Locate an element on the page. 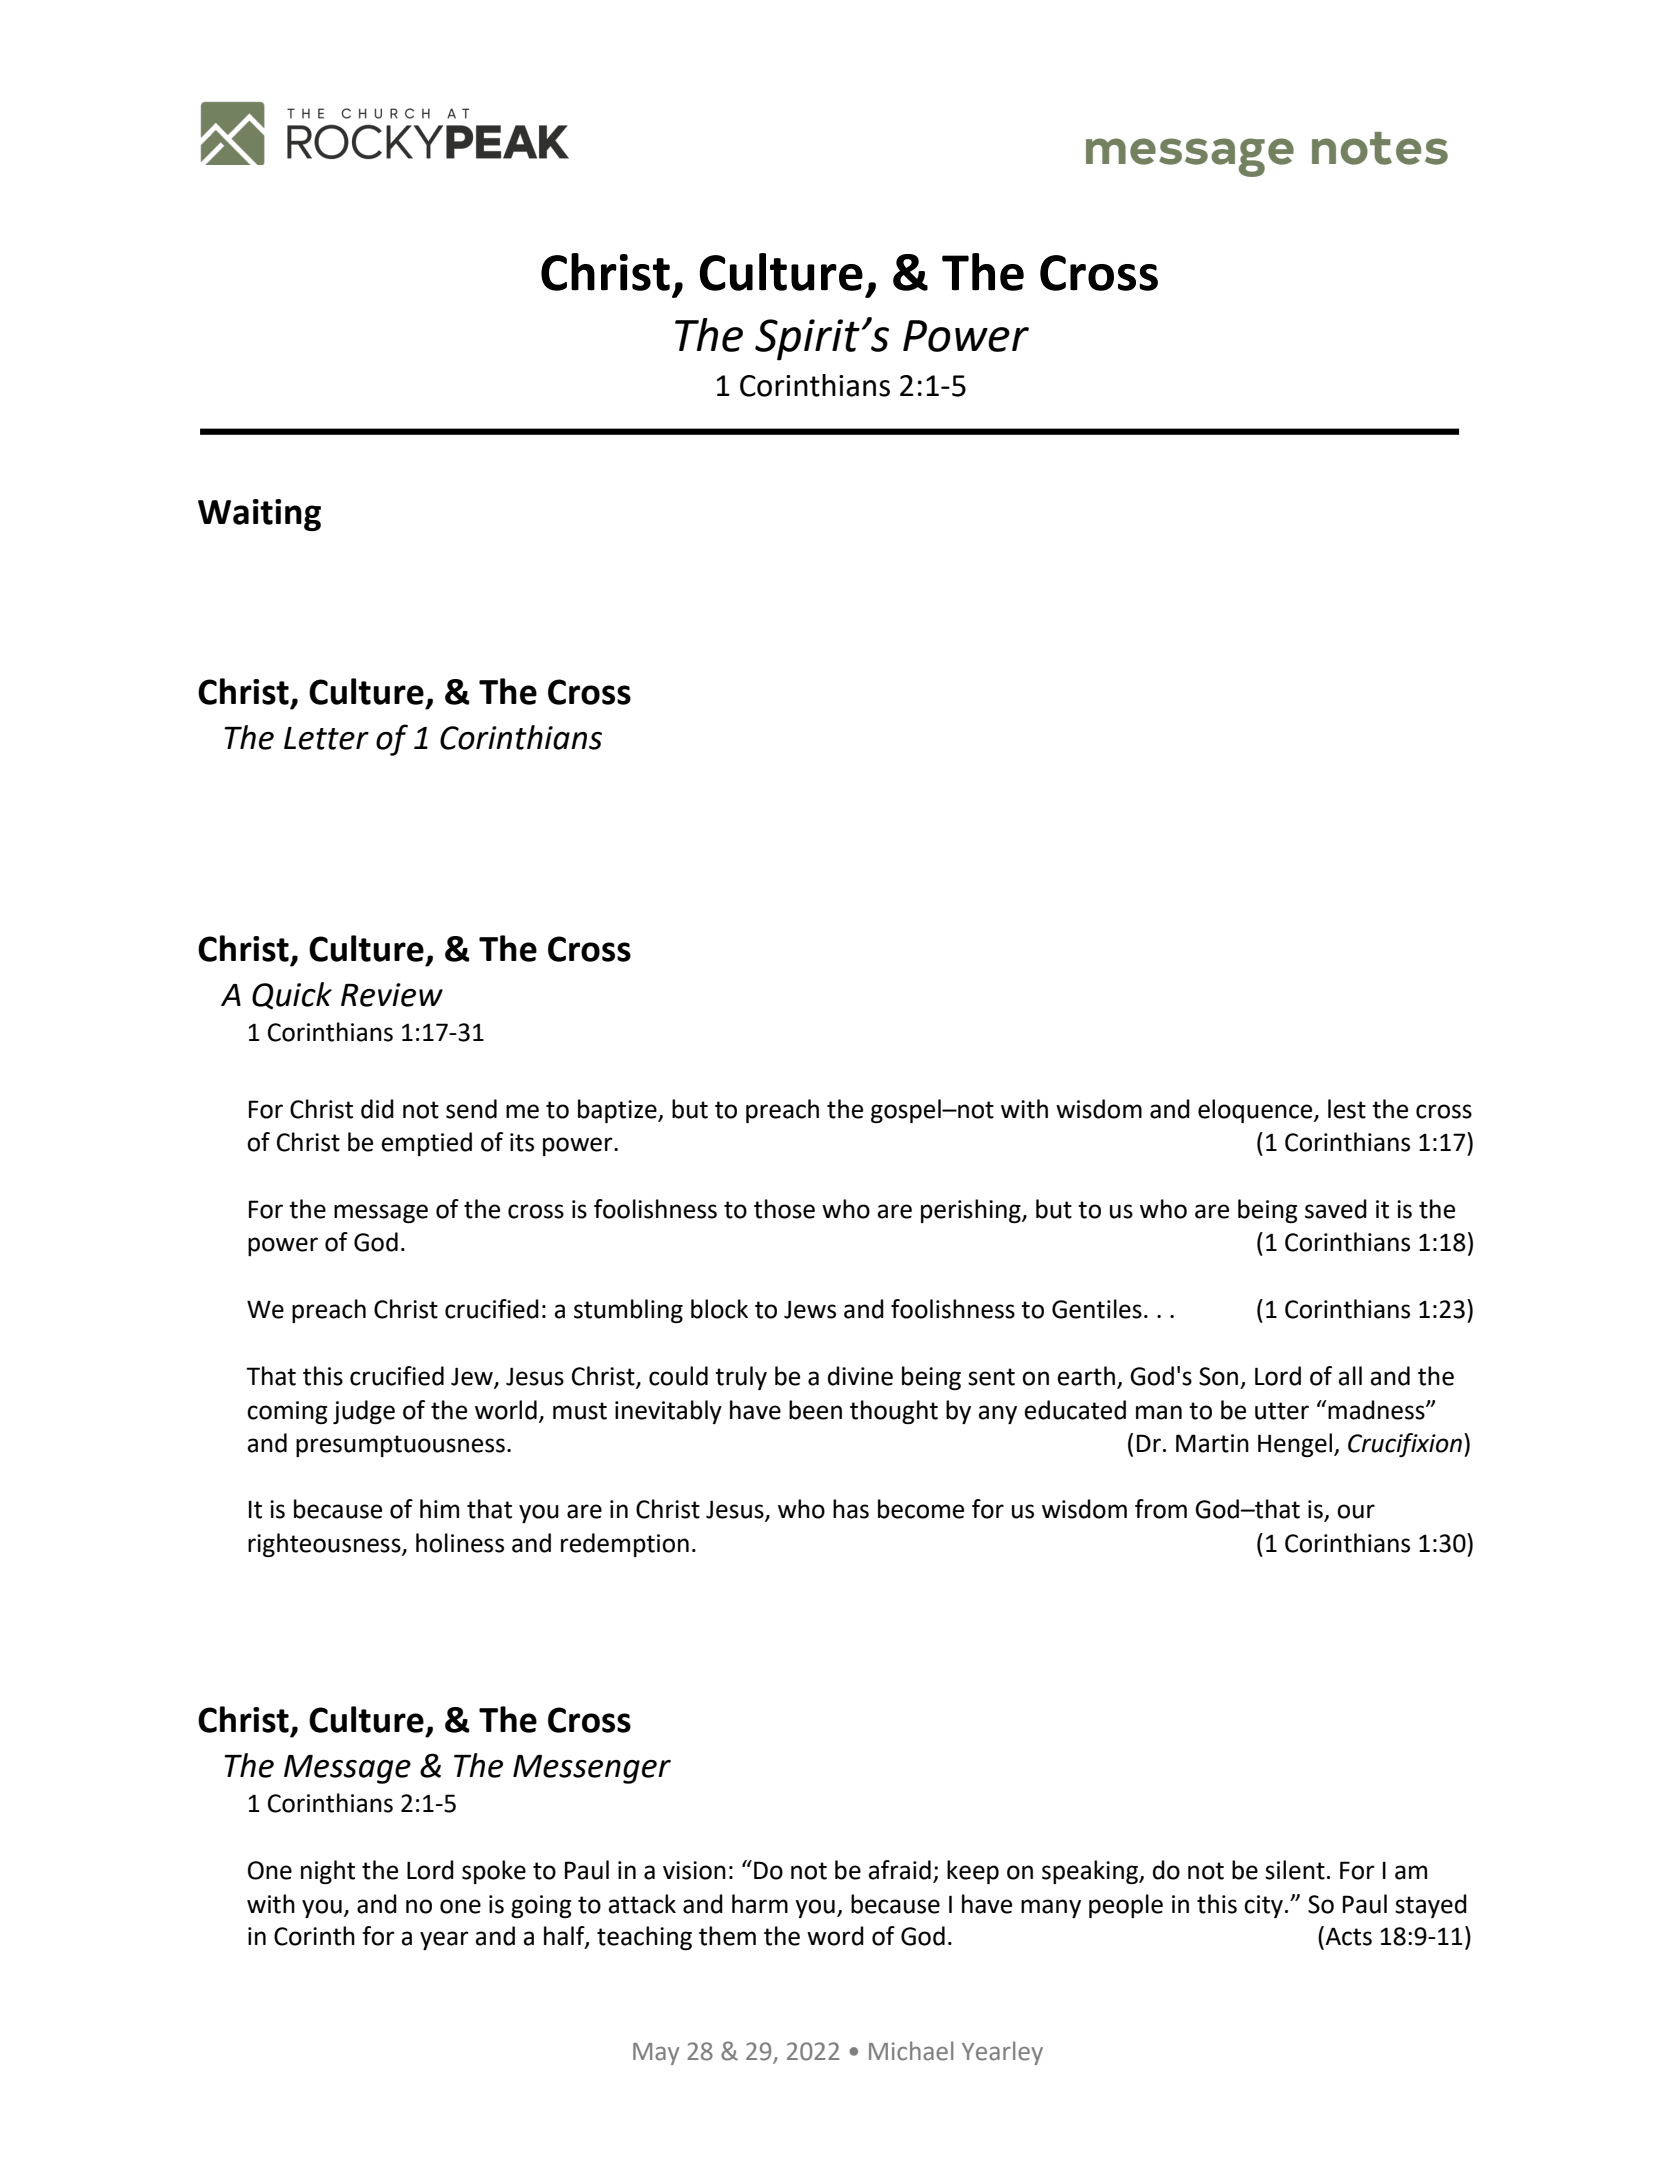 The height and width of the image is (2165, 1673). Waiting is located at coordinates (259, 515).
